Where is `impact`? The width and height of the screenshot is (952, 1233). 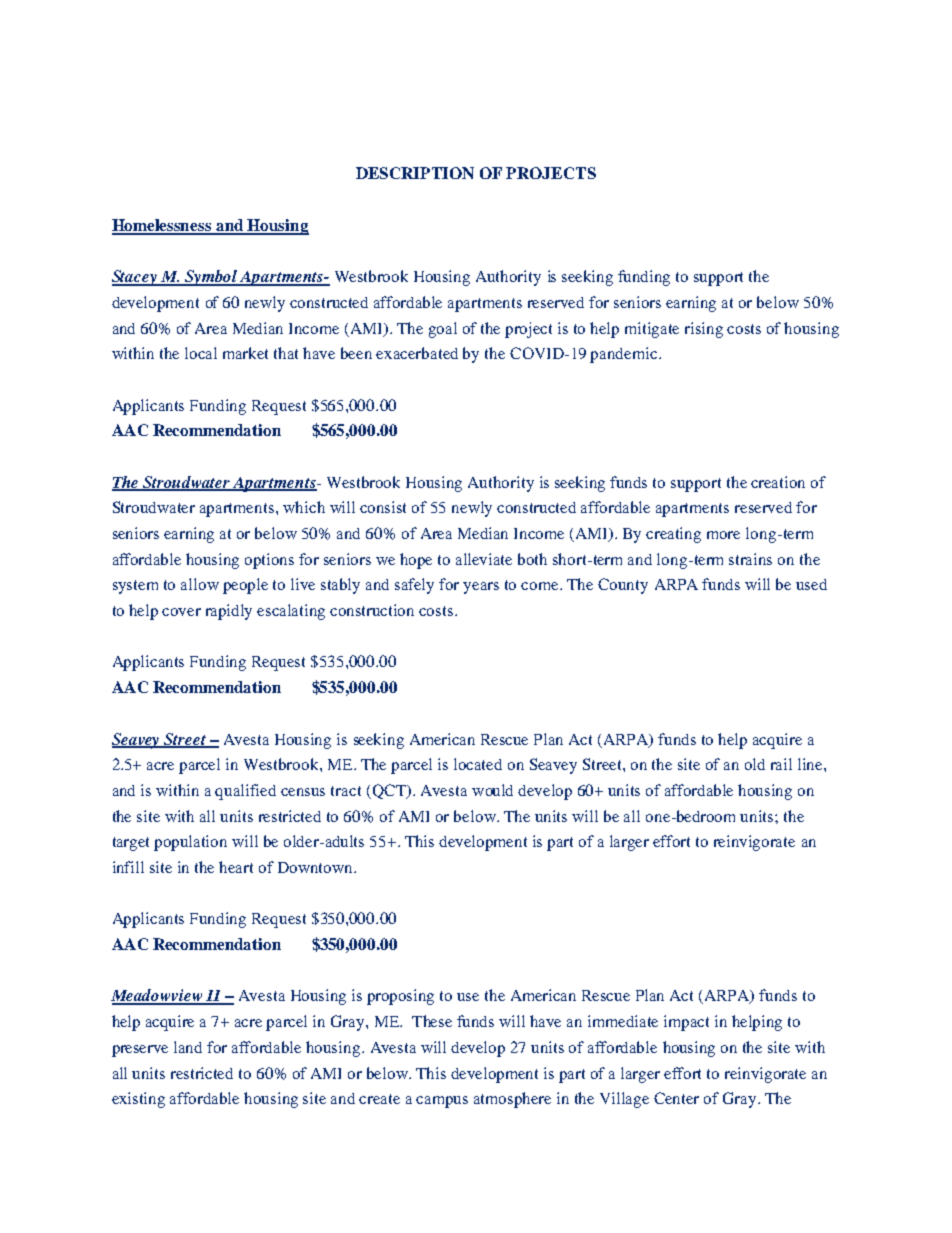 impact is located at coordinates (686, 1023).
